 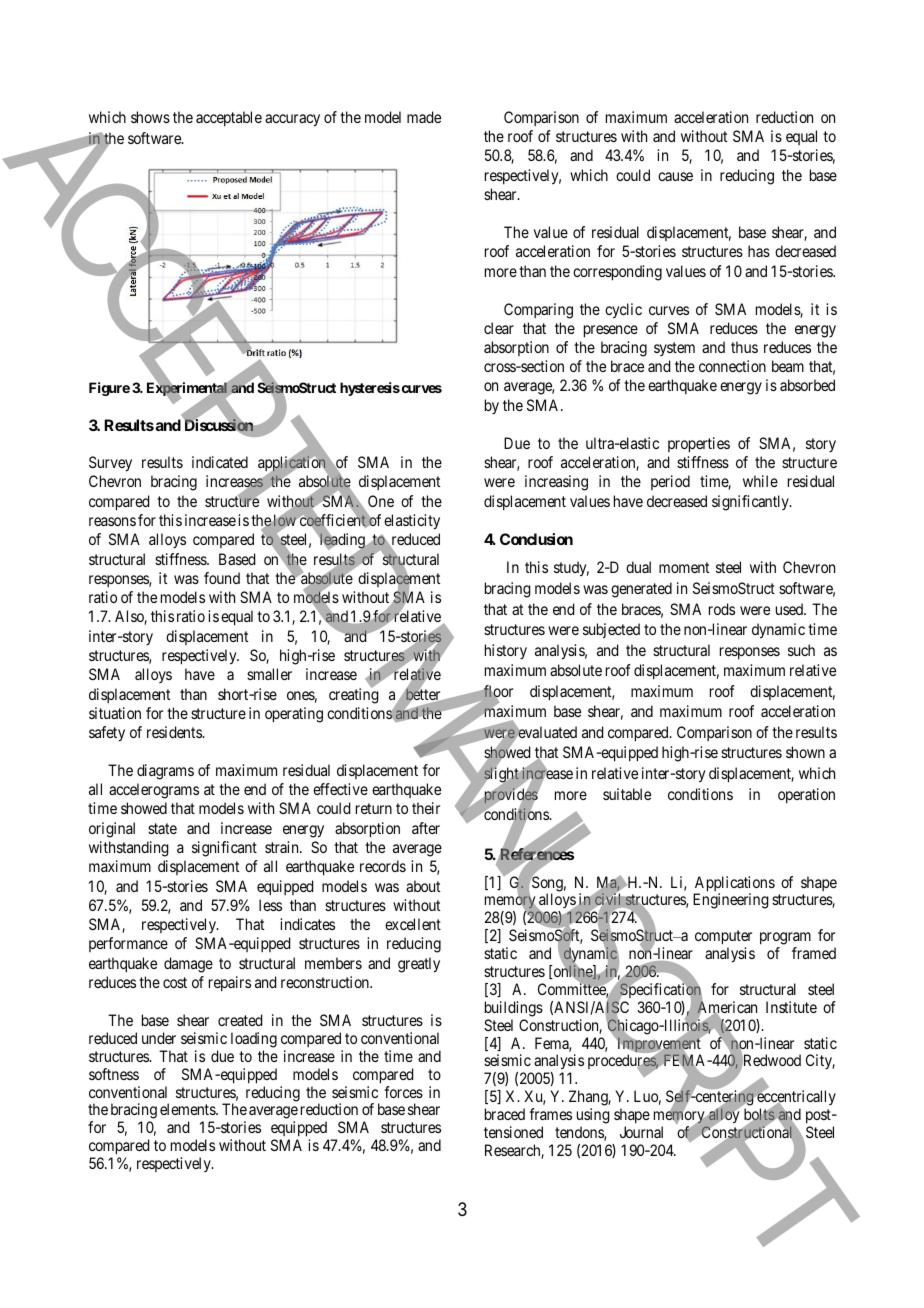 I want to click on made, so click(x=424, y=117).
